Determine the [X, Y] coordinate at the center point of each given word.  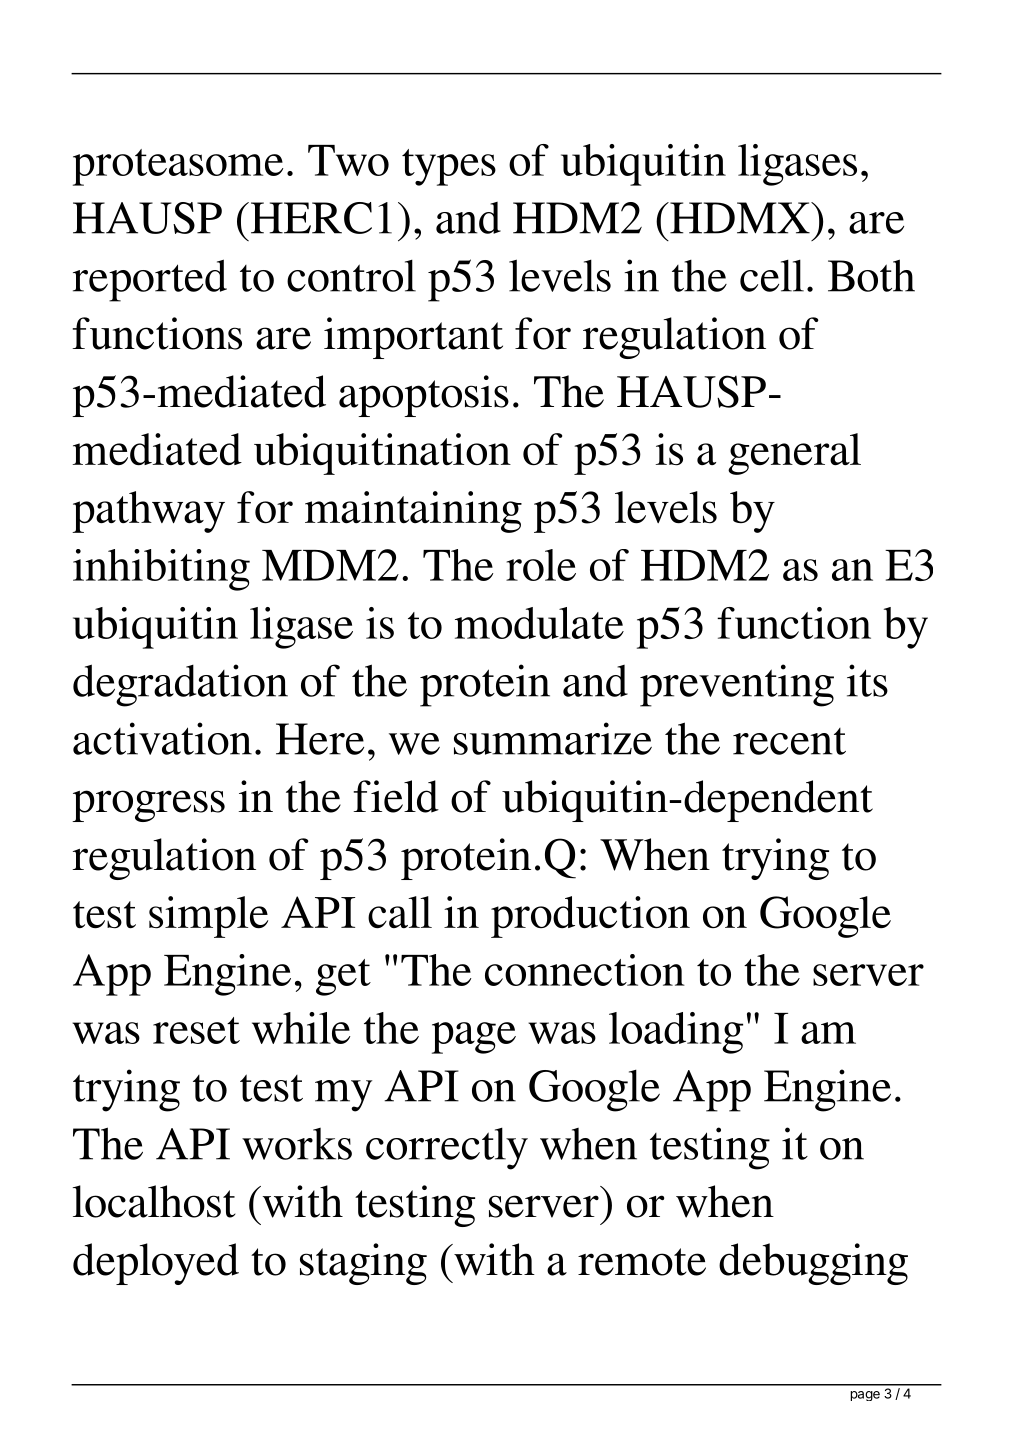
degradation [180, 685]
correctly [447, 1149]
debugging [813, 1264]
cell [772, 276]
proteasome [178, 167]
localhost [154, 1201]
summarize [553, 738]
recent [789, 741]
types [449, 167]
